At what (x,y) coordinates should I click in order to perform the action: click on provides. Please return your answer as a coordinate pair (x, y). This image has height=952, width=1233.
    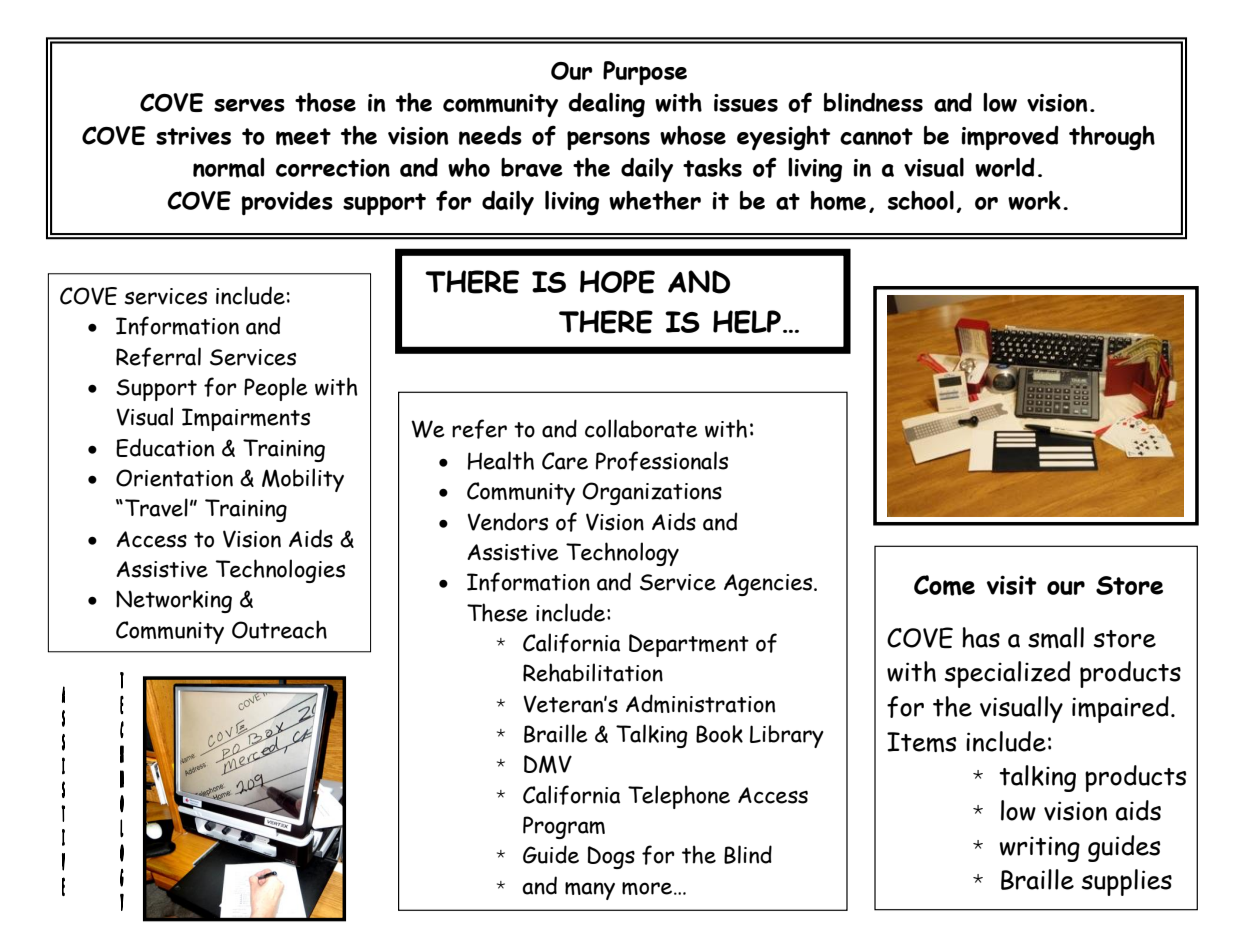
    Looking at the image, I should click on (287, 203).
